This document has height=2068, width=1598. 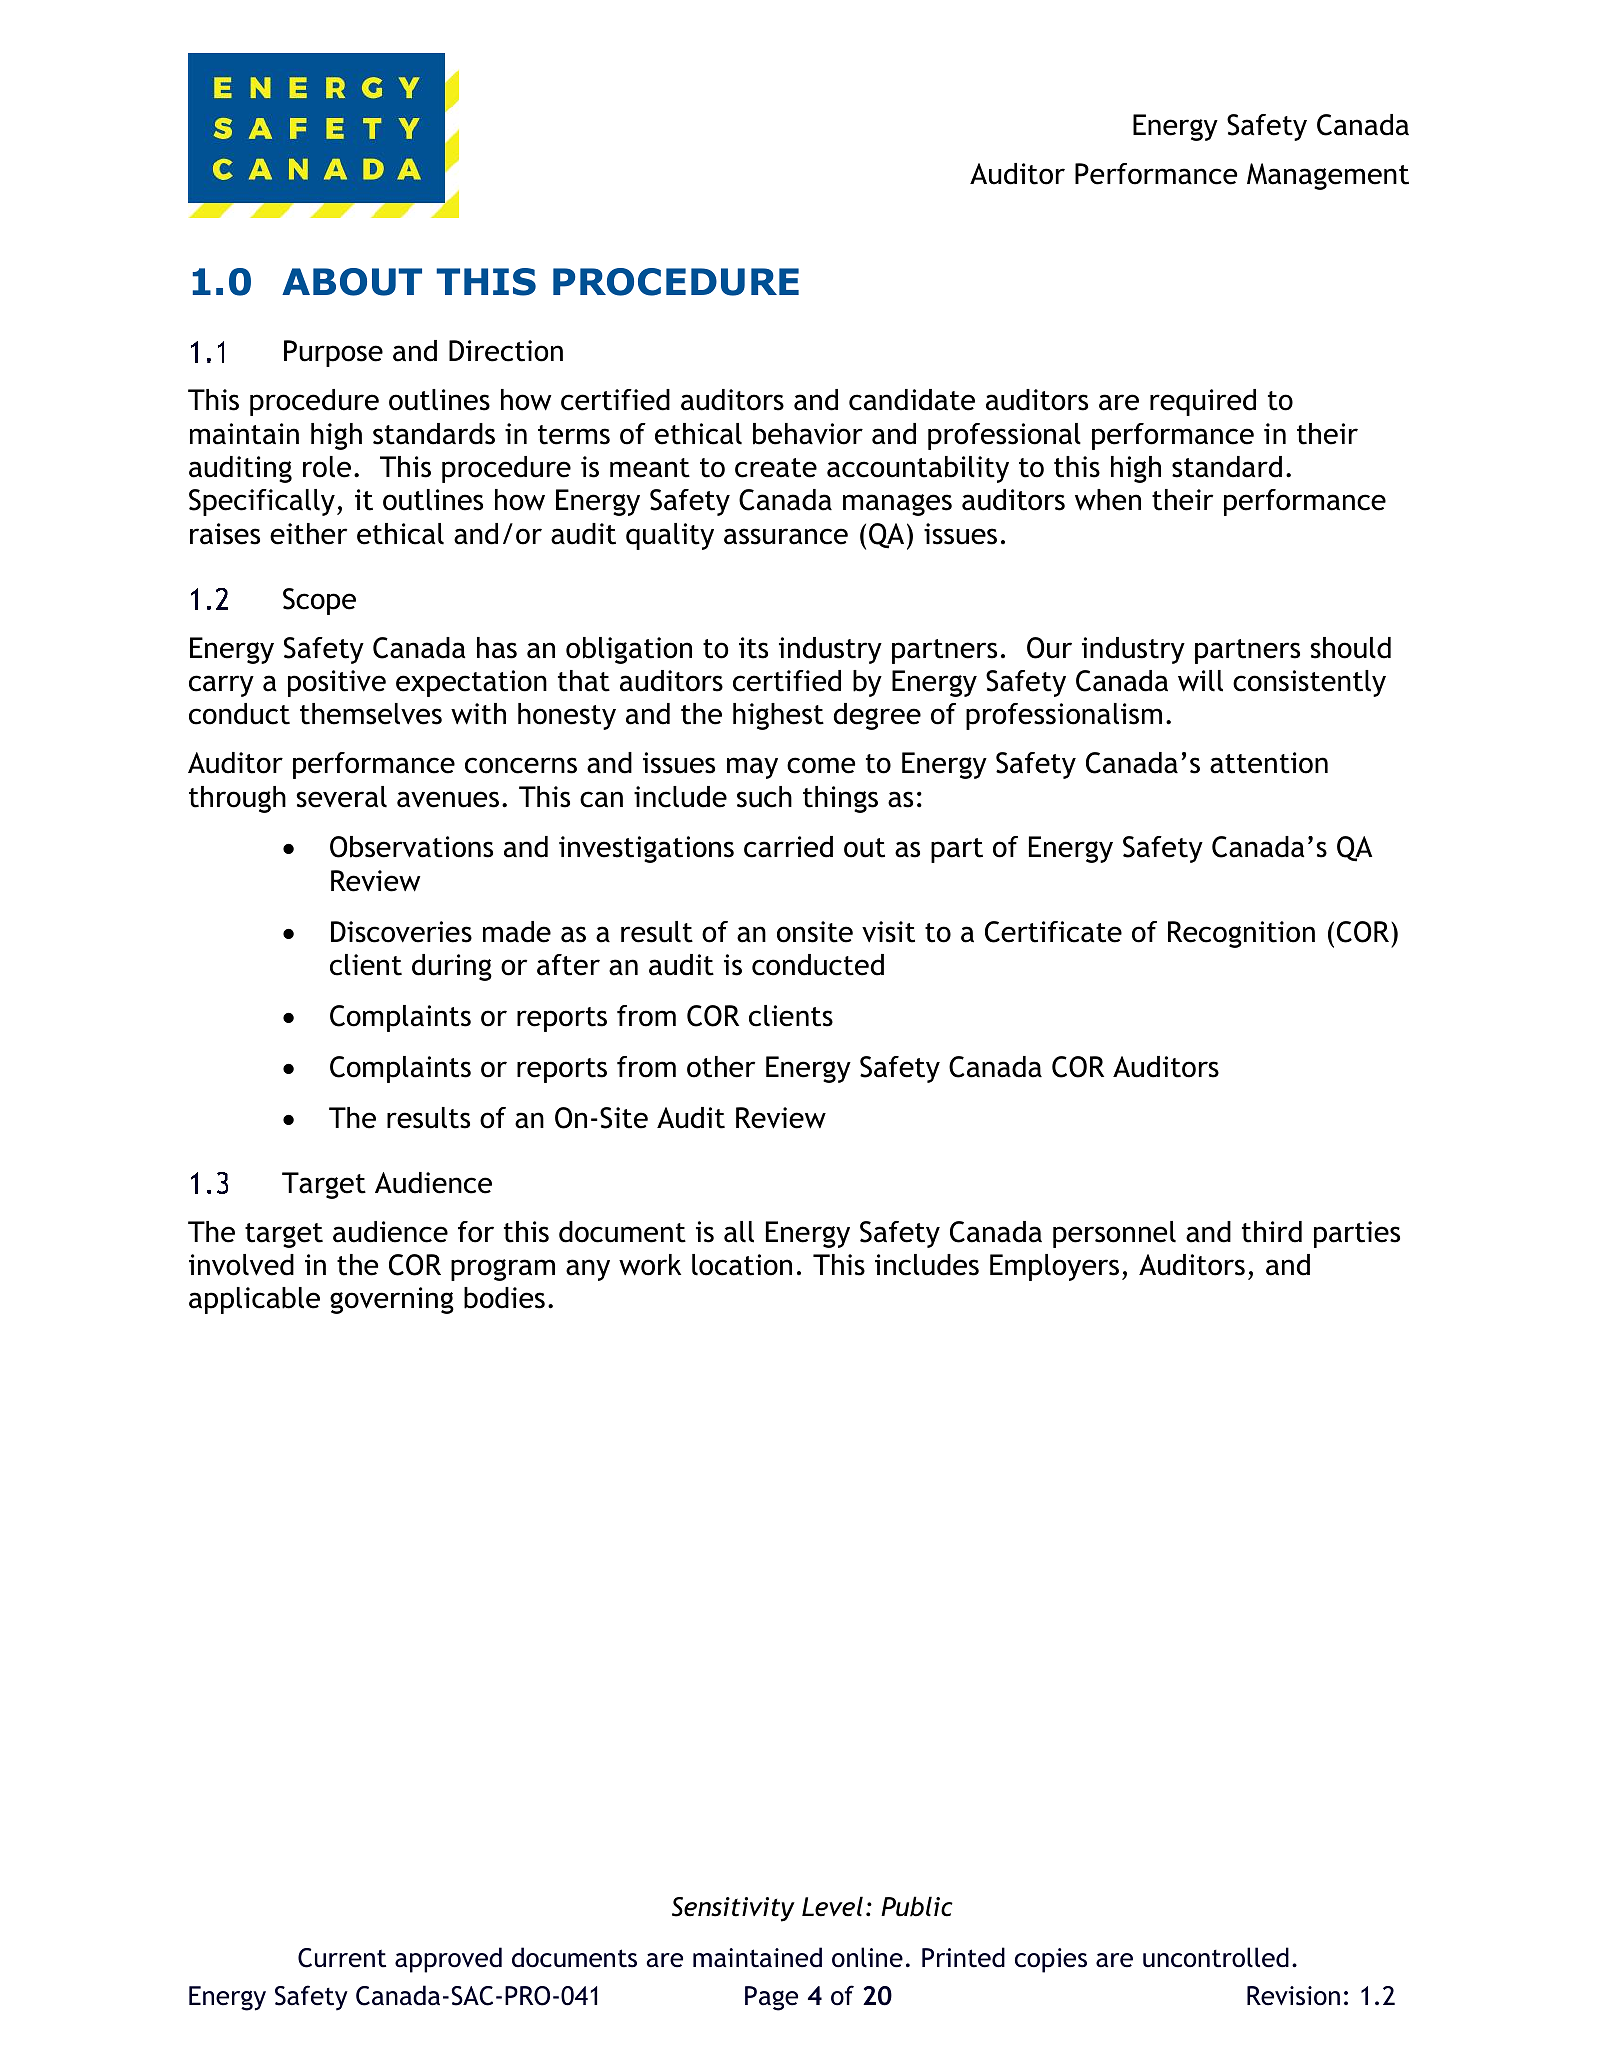 What do you see at coordinates (392, 1300) in the document?
I see `governing` at bounding box center [392, 1300].
